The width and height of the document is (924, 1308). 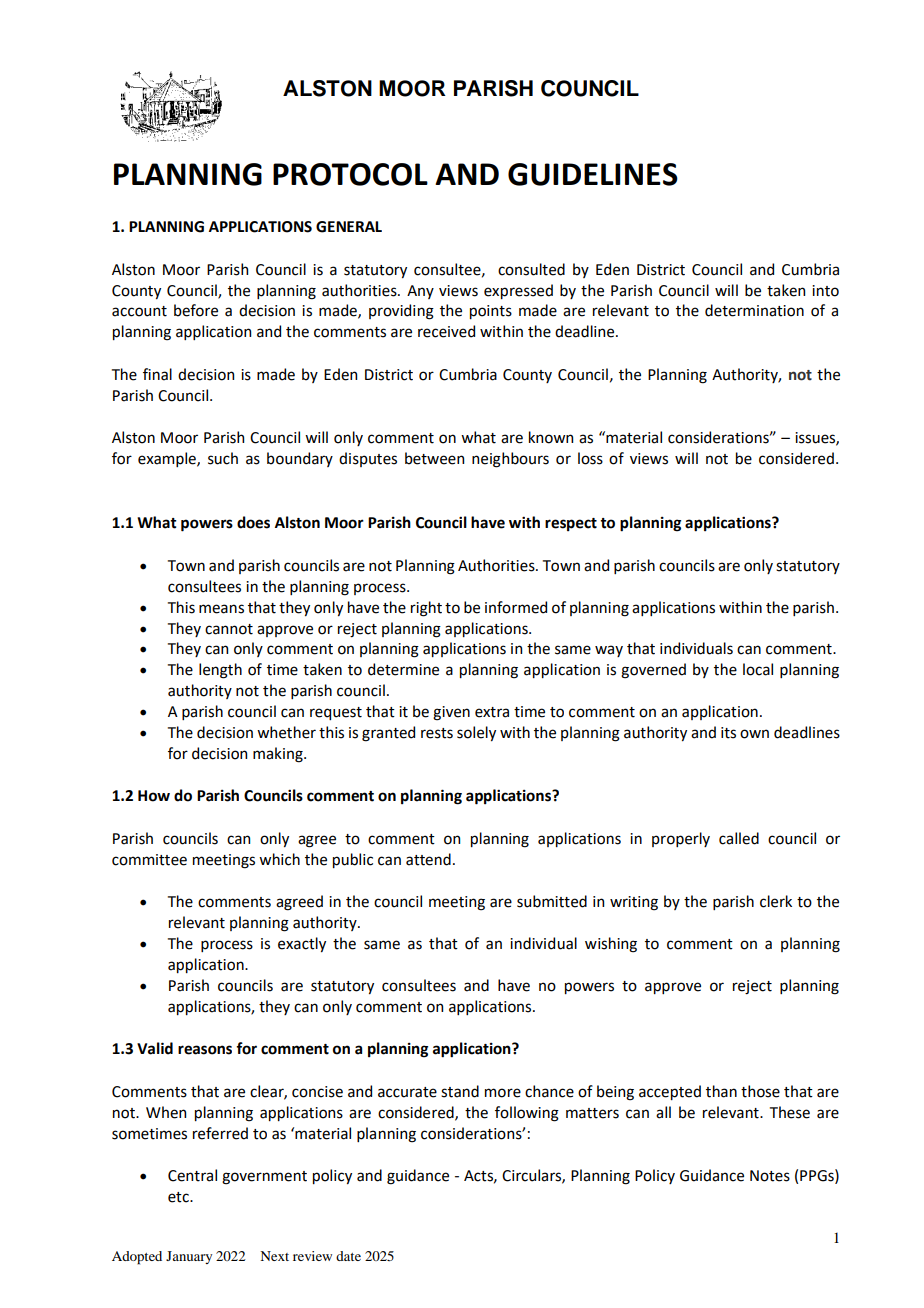 I want to click on does, so click(x=253, y=522).
